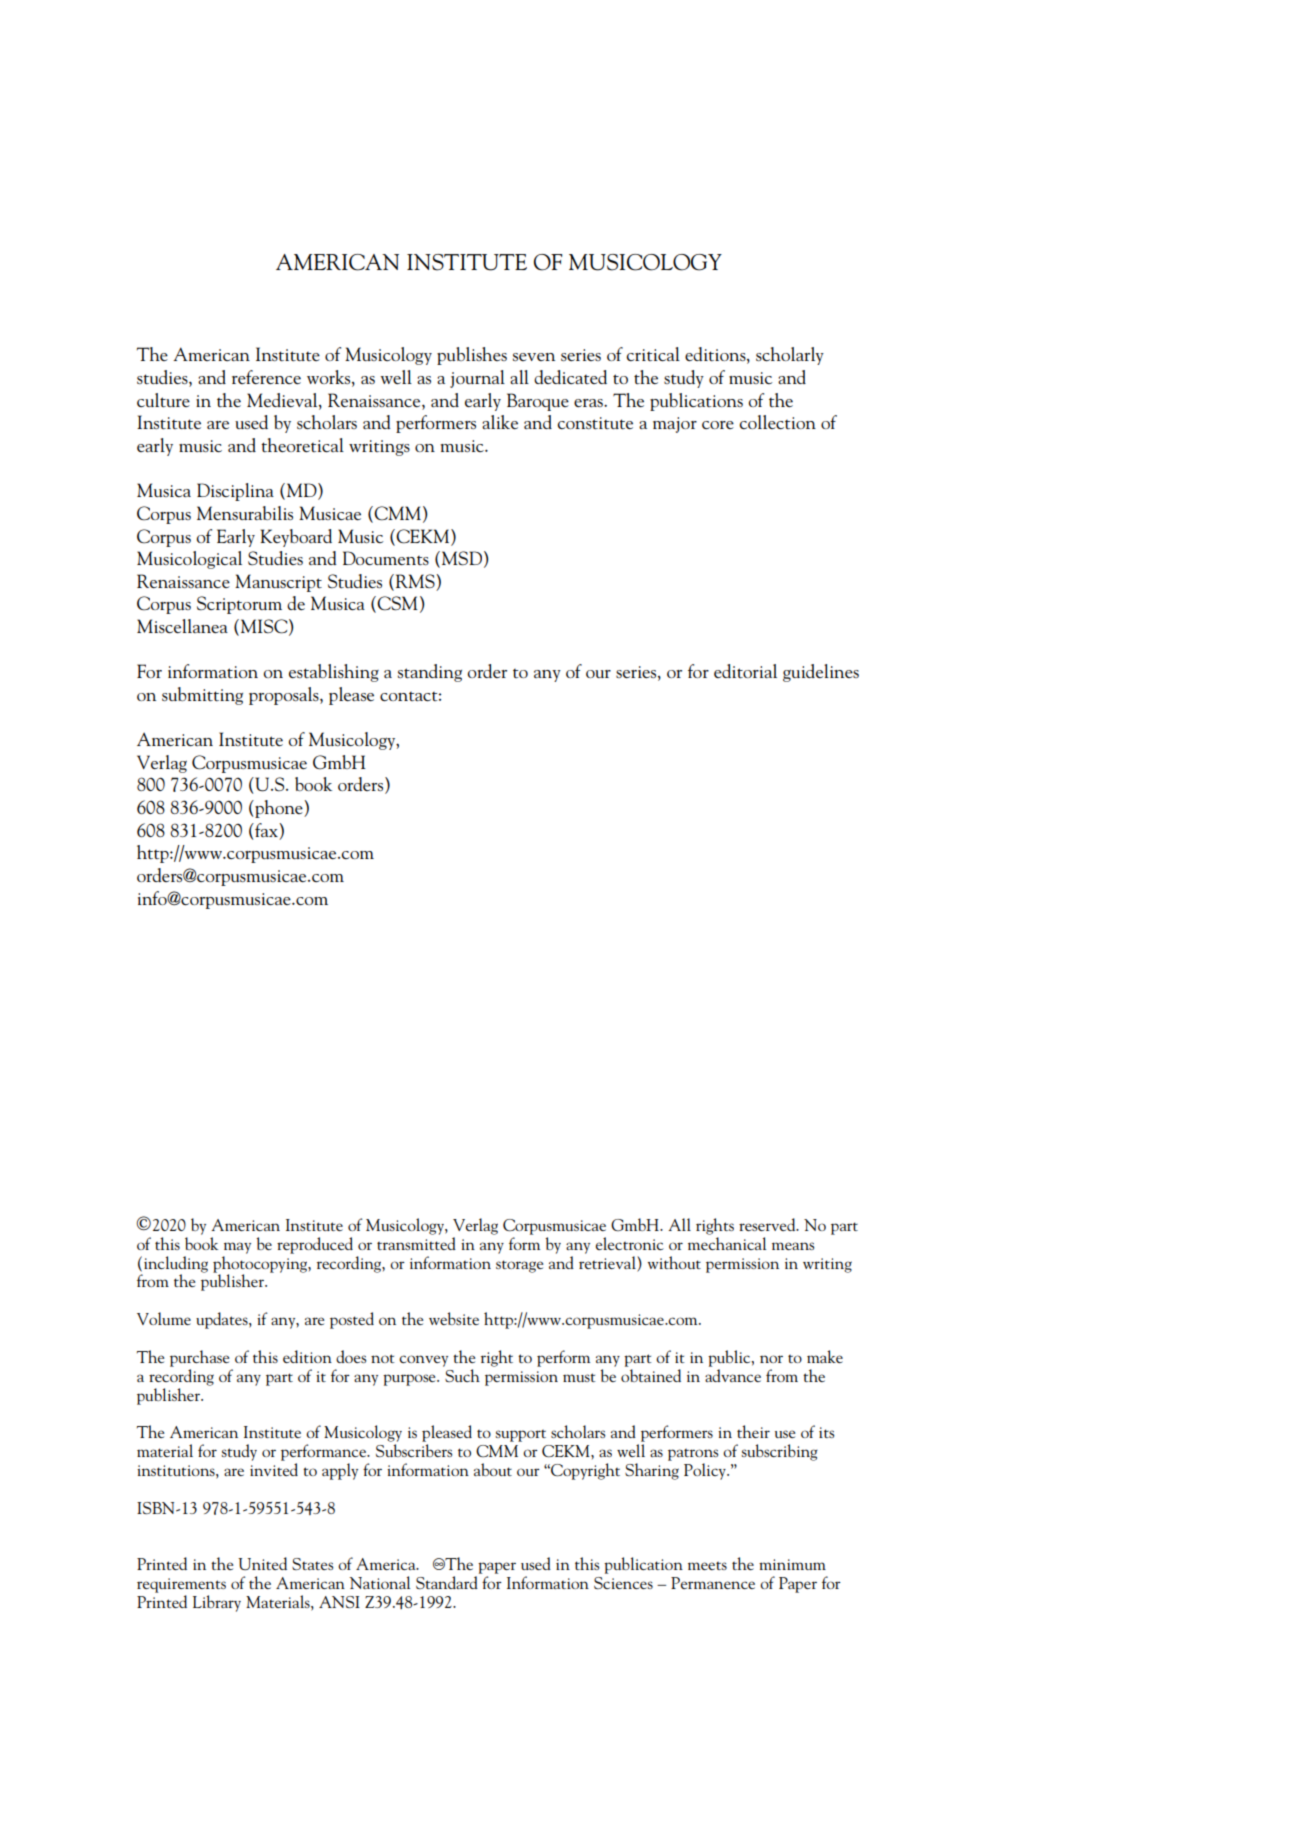  I want to click on collection, so click(777, 422).
